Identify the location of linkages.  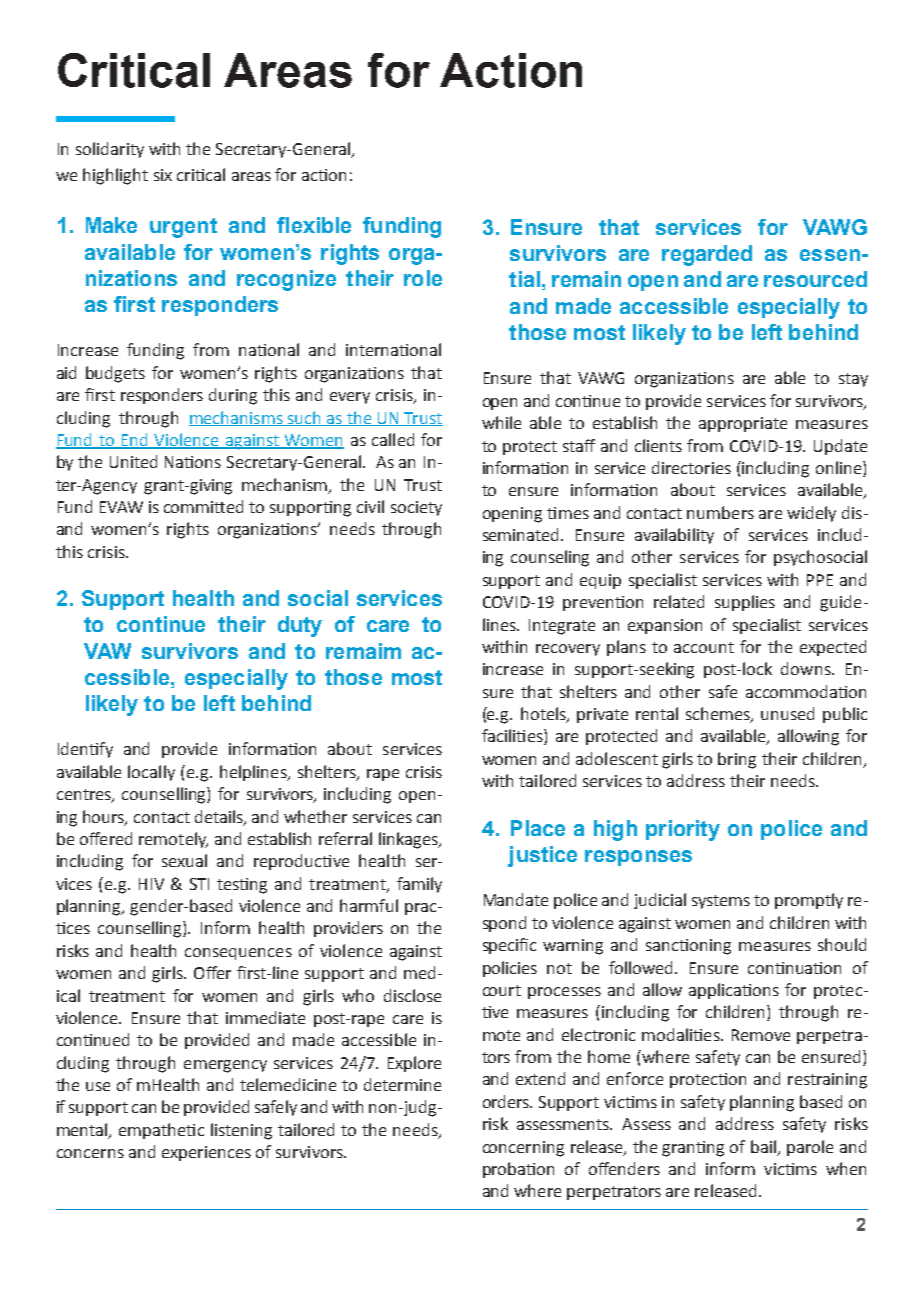
(409, 840).
